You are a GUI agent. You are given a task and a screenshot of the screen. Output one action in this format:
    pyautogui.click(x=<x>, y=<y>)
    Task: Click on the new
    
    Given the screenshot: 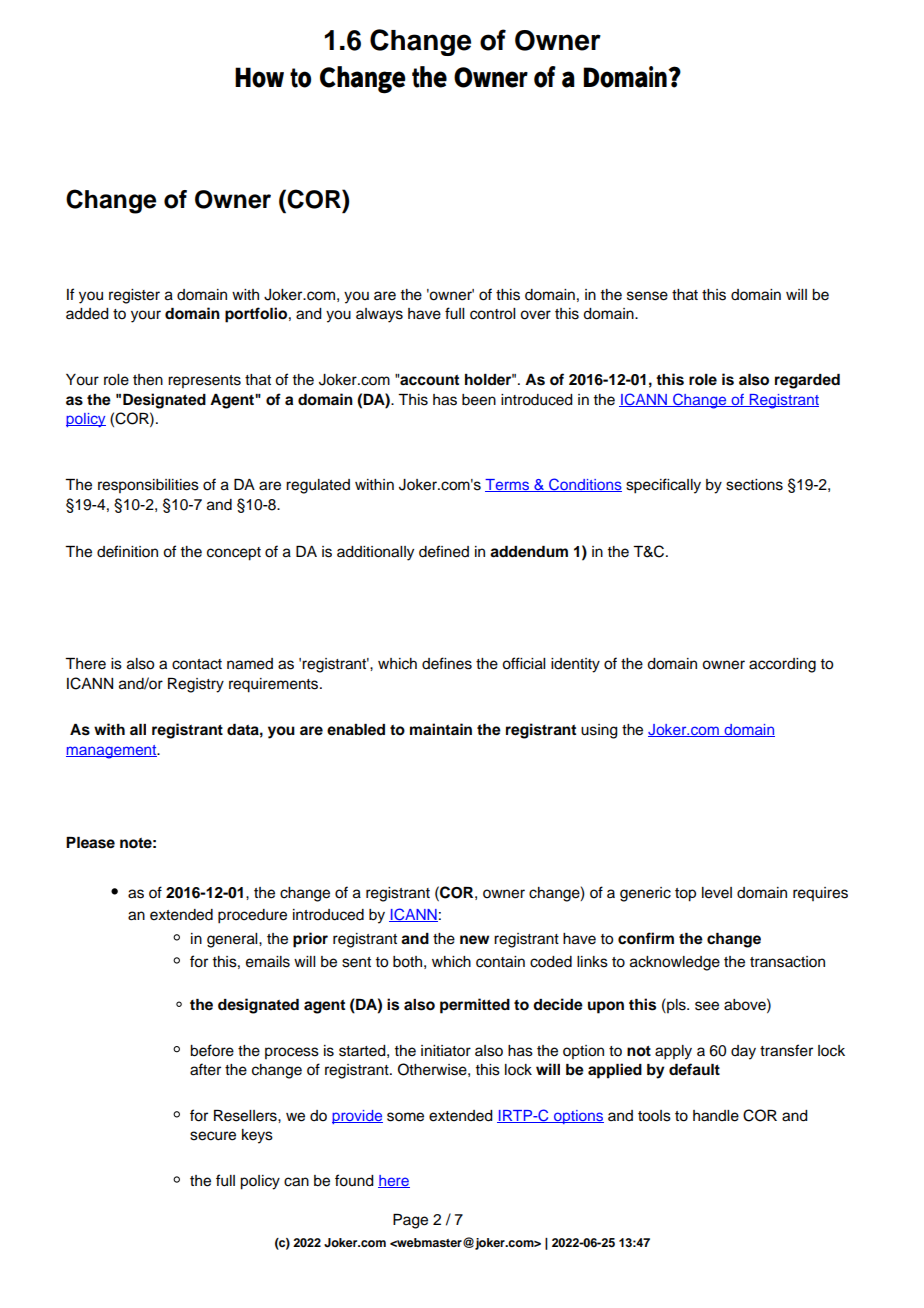 What is the action you would take?
    pyautogui.click(x=474, y=939)
